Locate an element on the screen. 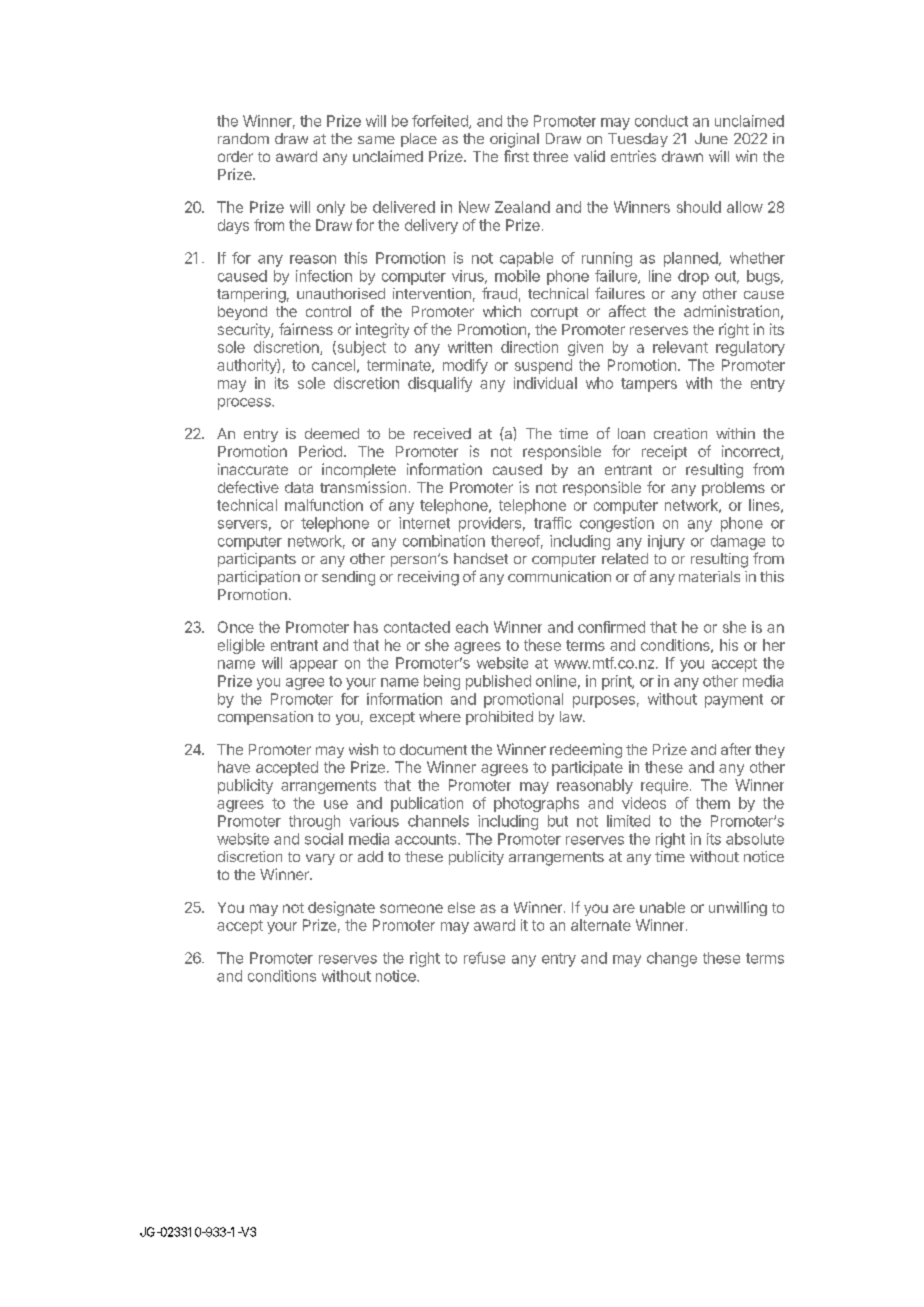 This screenshot has width=924, height=1307. deemed is located at coordinates (332, 433).
